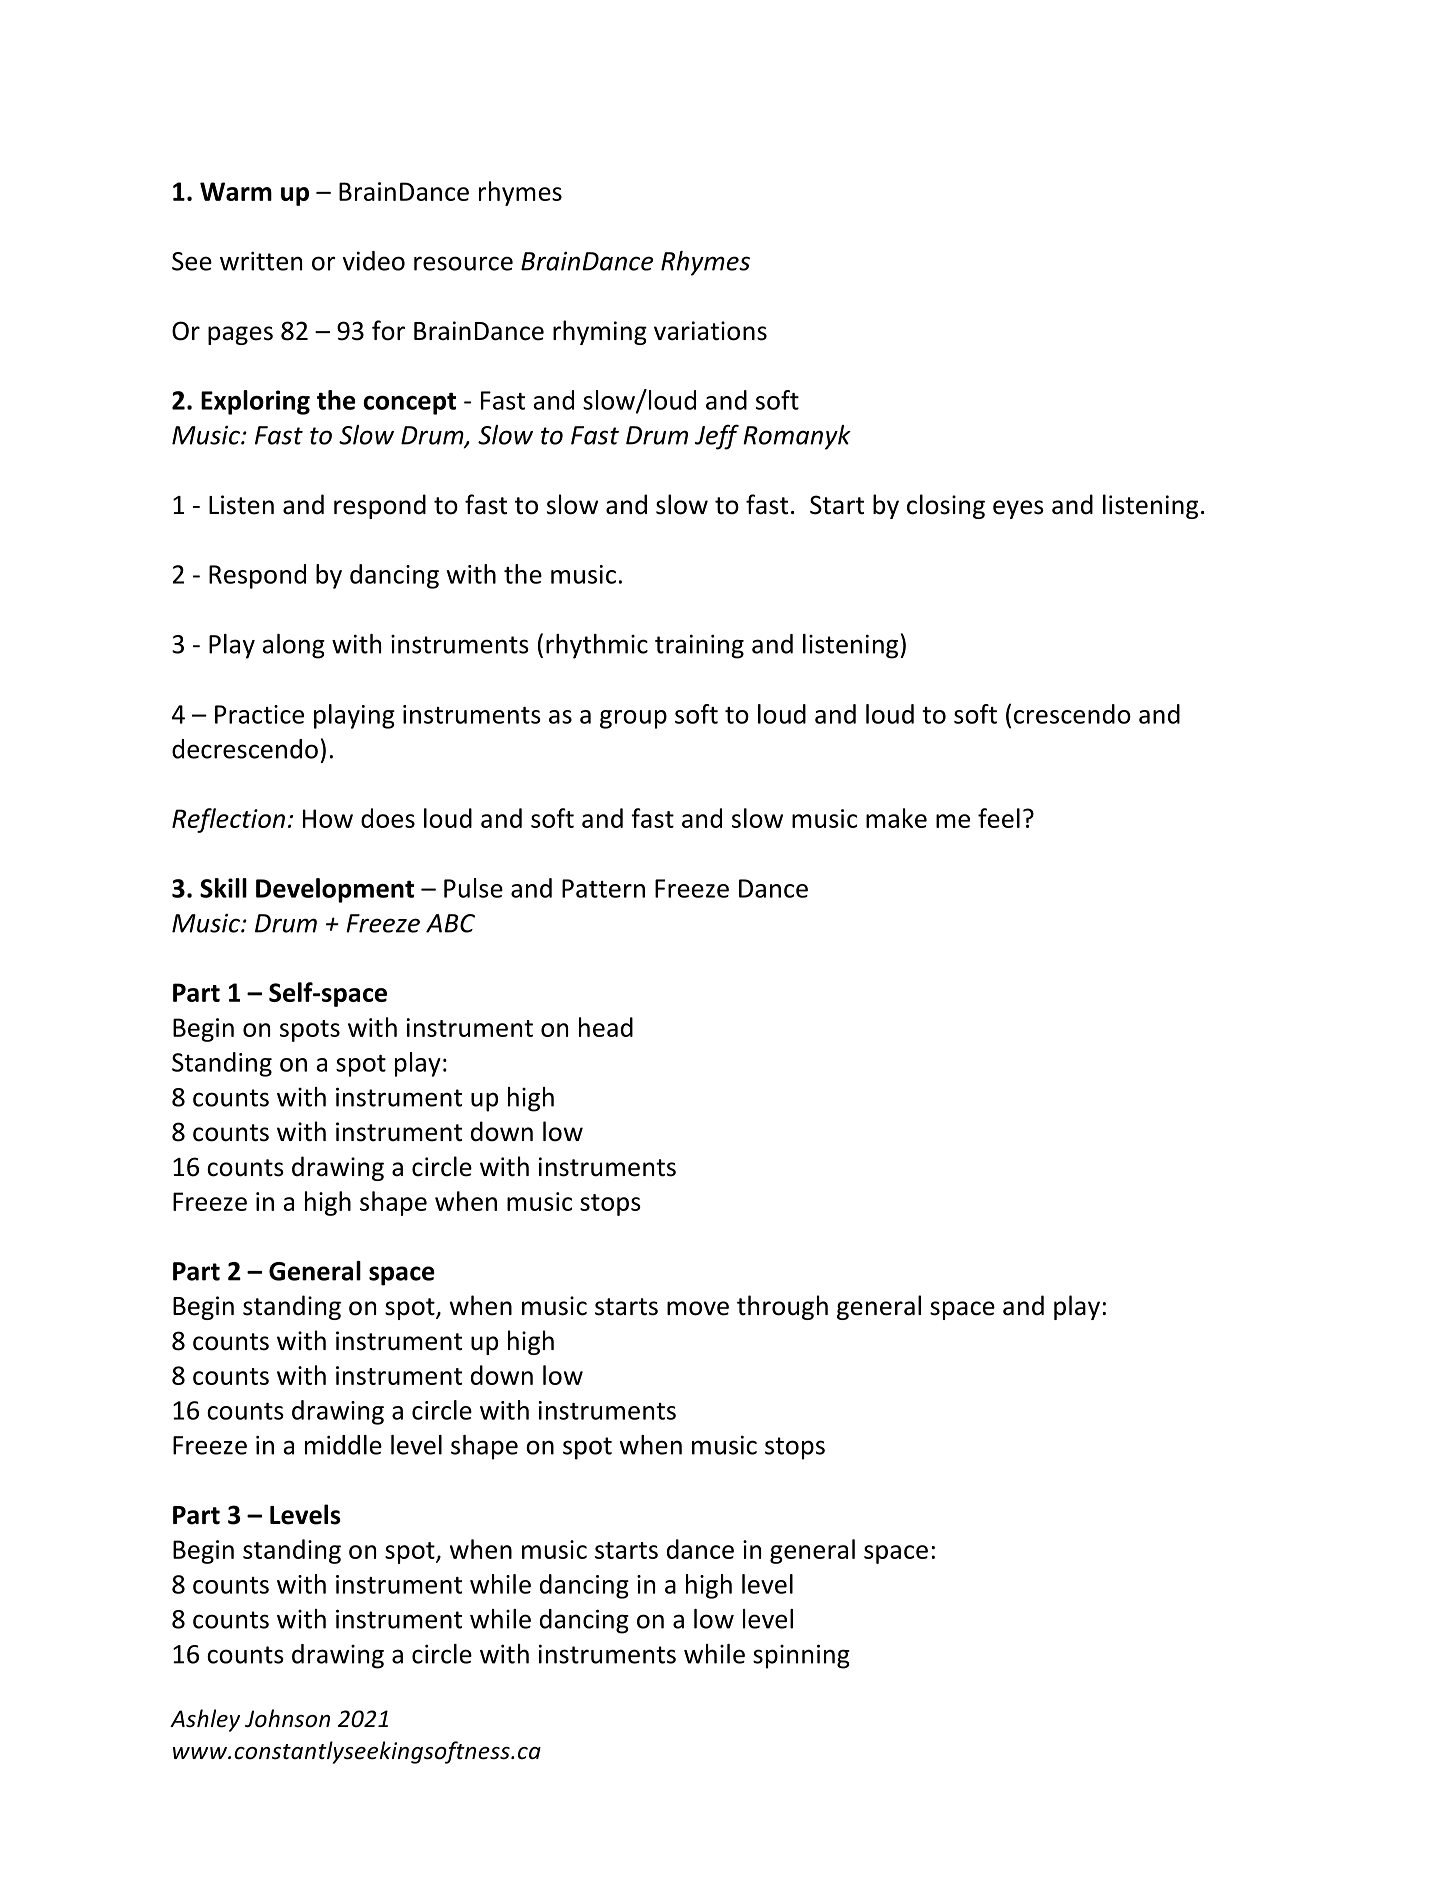 The image size is (1455, 1883). I want to click on move, so click(698, 1308).
